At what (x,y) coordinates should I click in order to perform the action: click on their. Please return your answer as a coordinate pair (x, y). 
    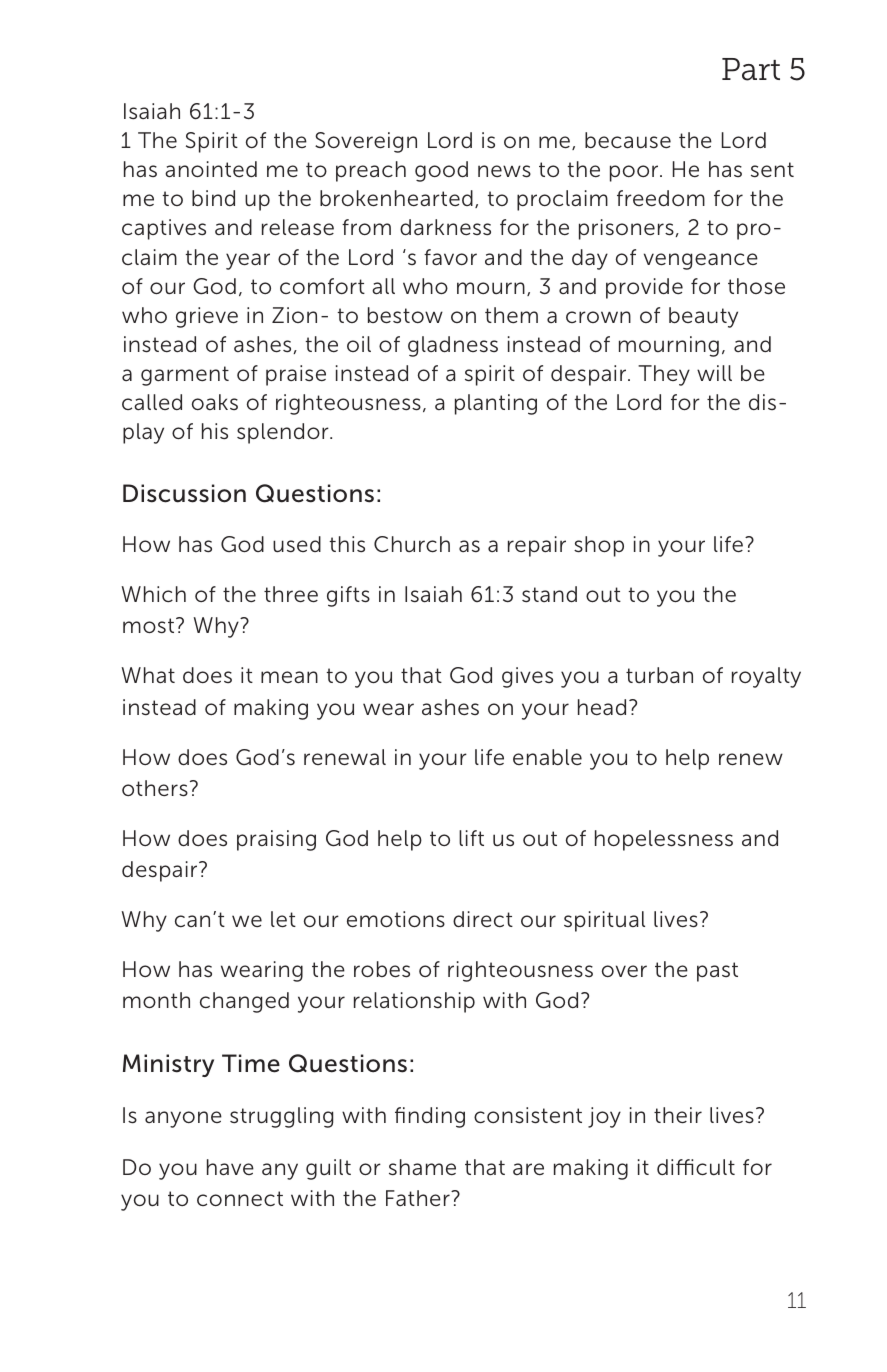
    Looking at the image, I should click on (678, 1115).
